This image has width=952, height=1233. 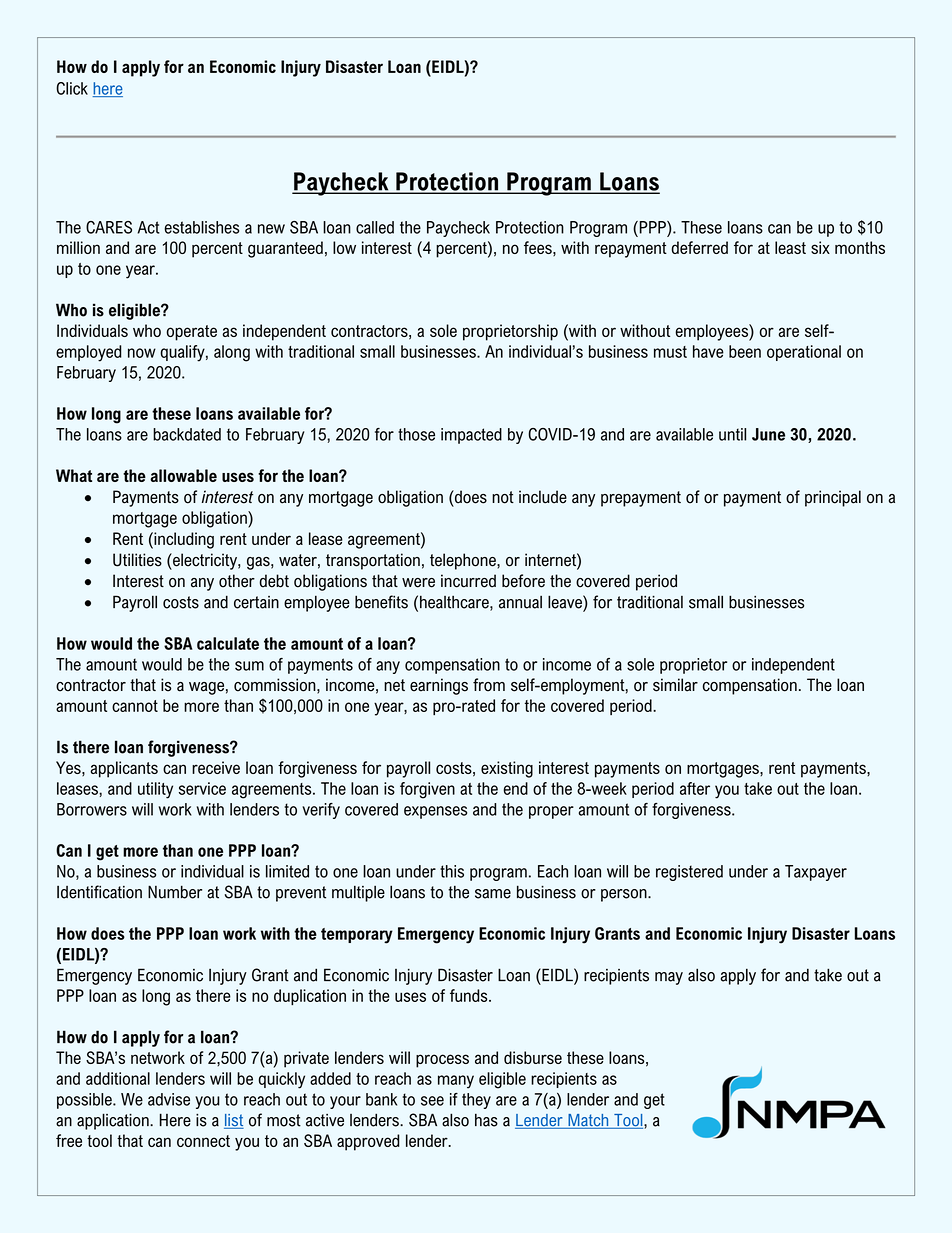 I want to click on cannot, so click(x=135, y=706).
